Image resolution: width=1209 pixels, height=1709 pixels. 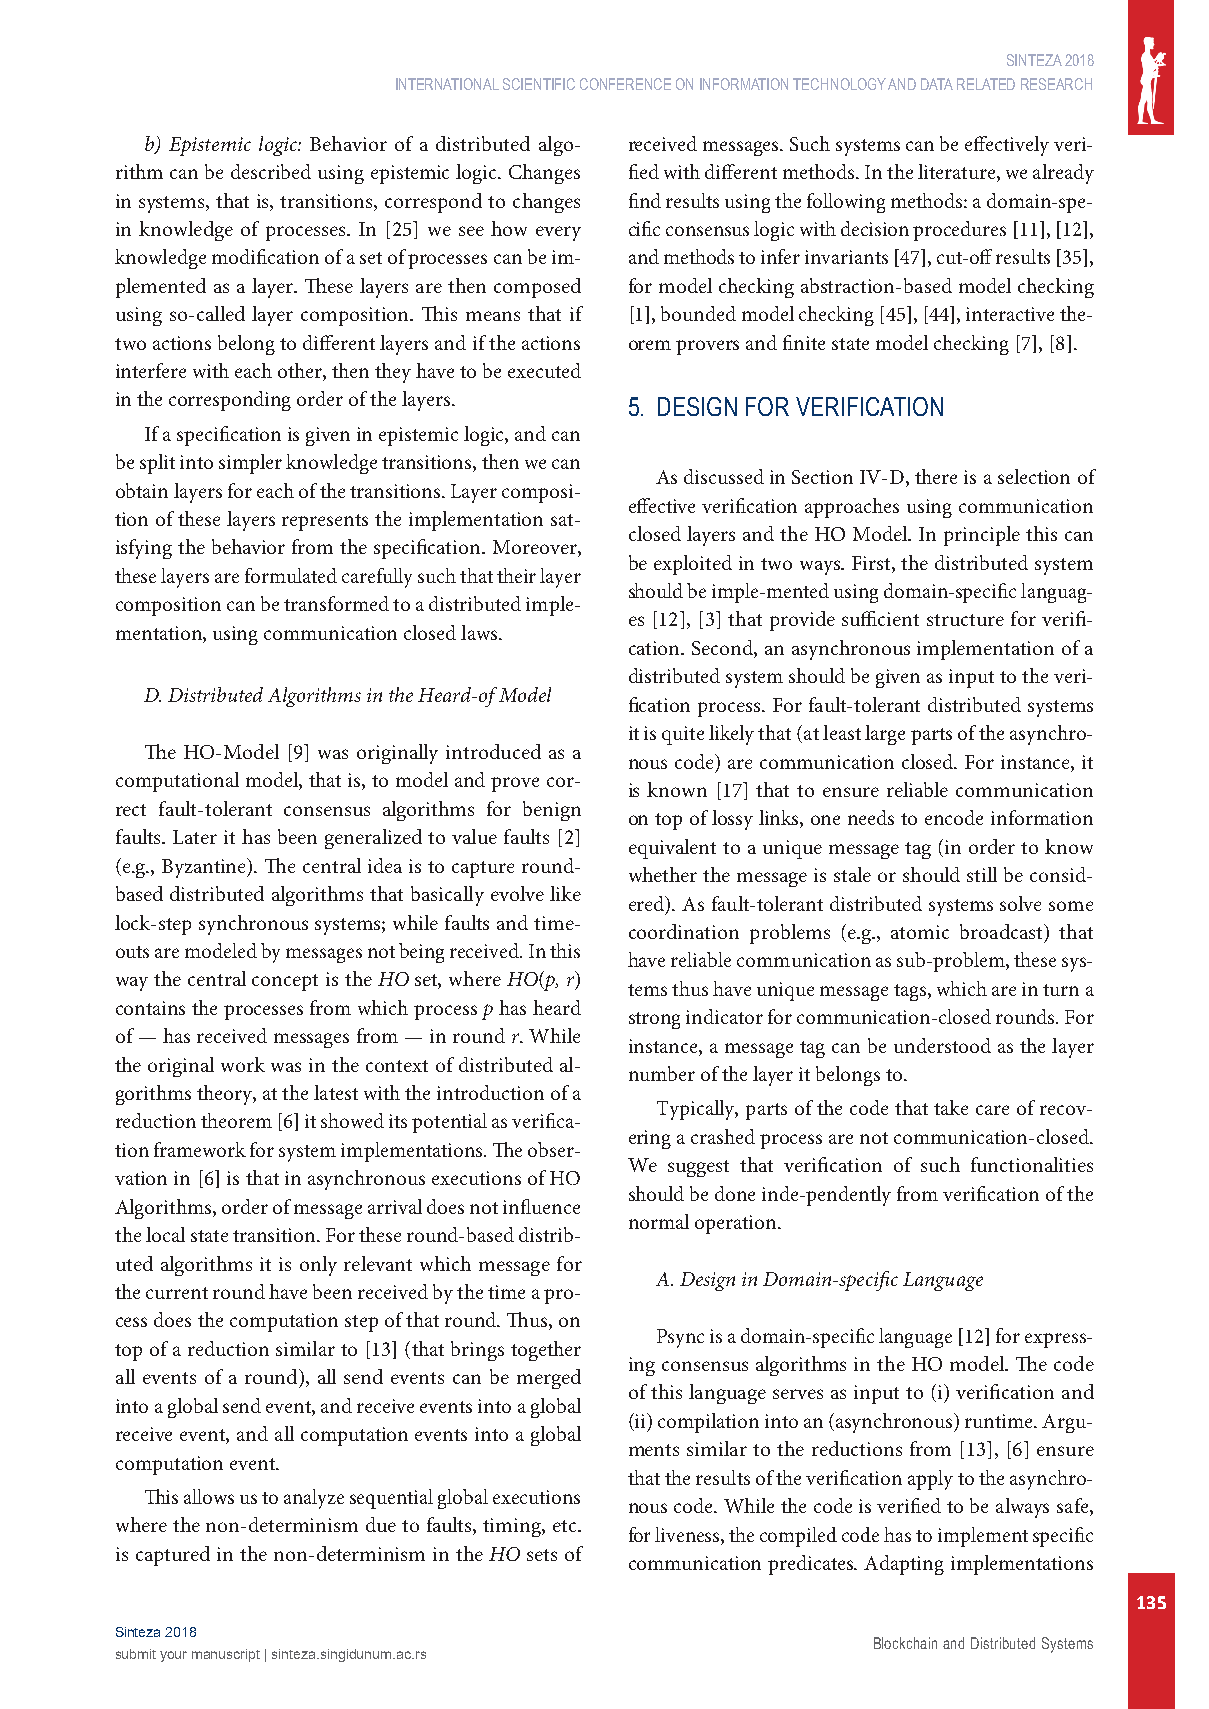 I want to click on only, so click(x=318, y=1266).
